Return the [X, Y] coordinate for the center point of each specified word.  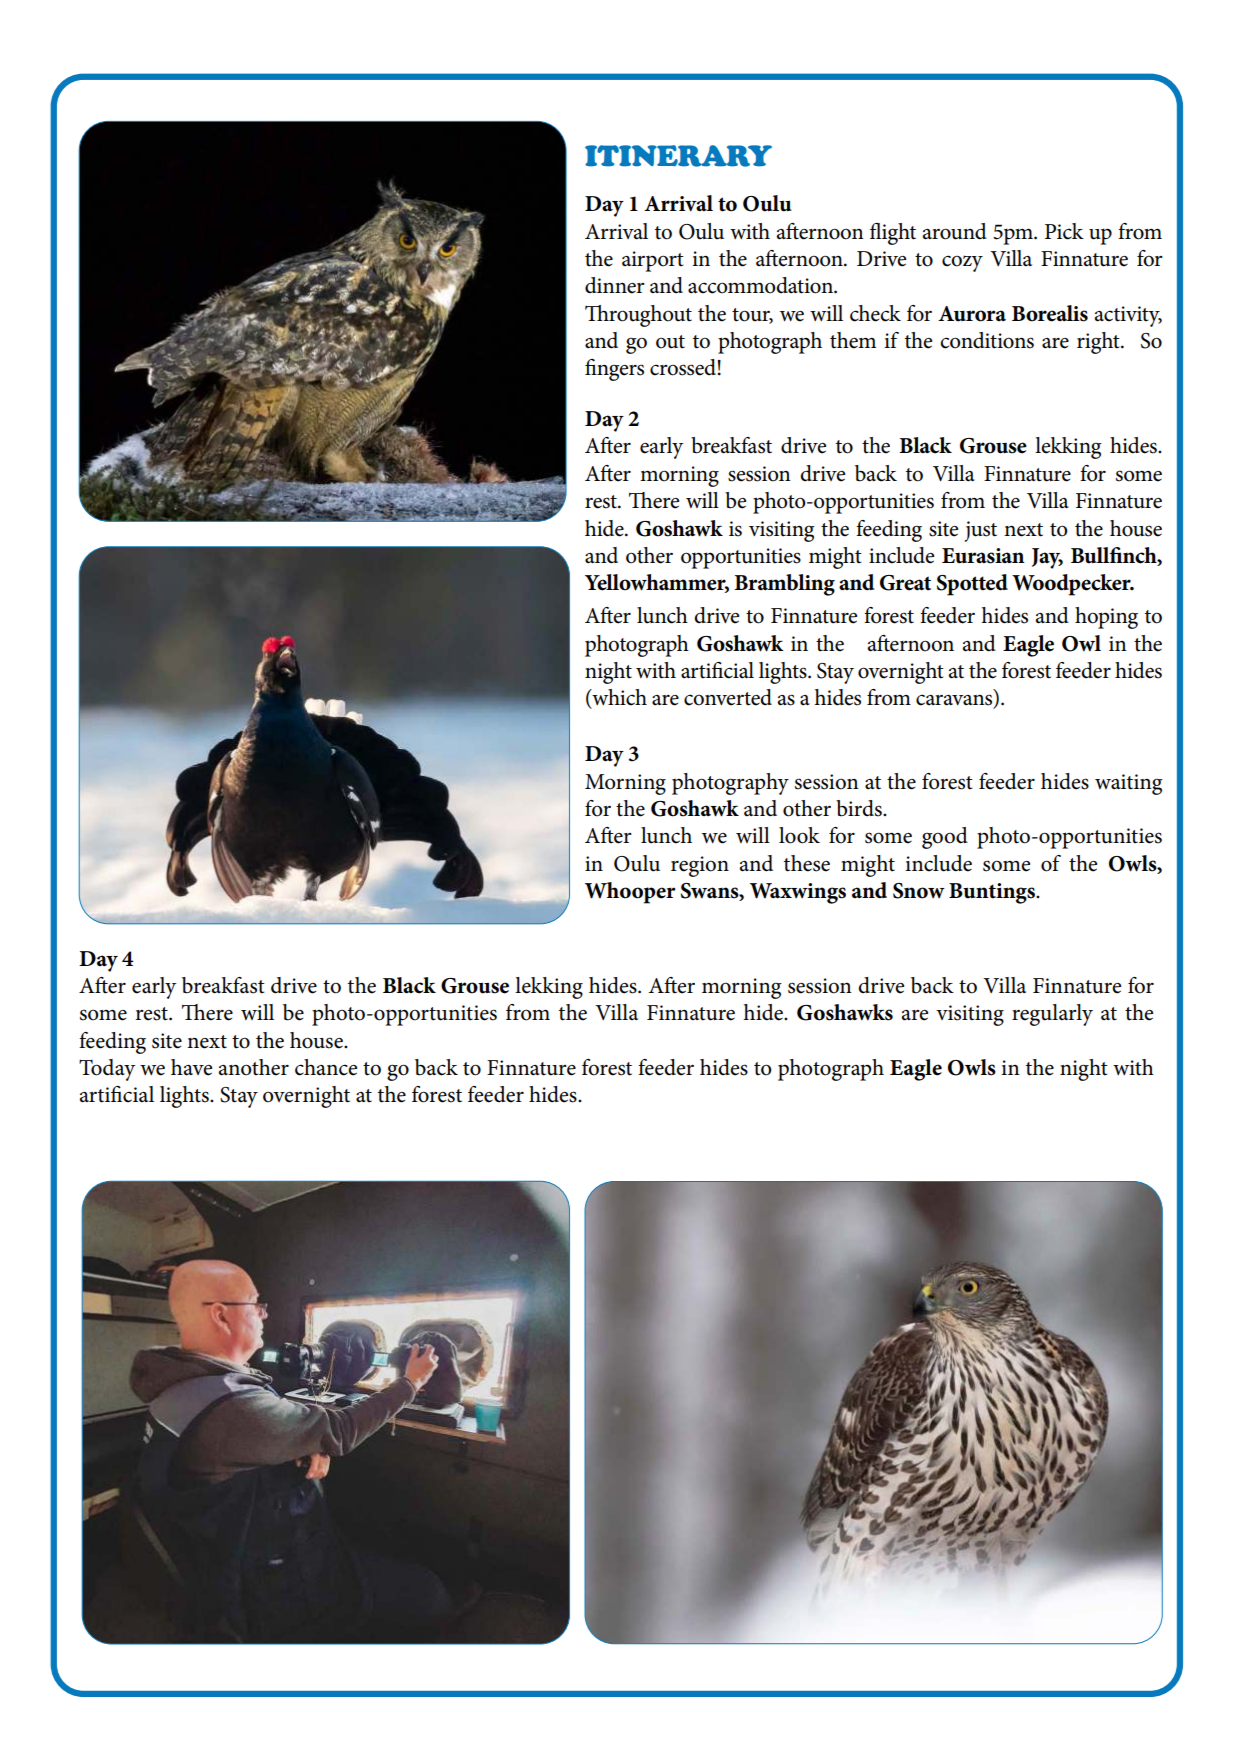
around [954, 231]
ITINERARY [678, 156]
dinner [615, 285]
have [191, 1067]
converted [728, 697]
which [618, 698]
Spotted [972, 585]
